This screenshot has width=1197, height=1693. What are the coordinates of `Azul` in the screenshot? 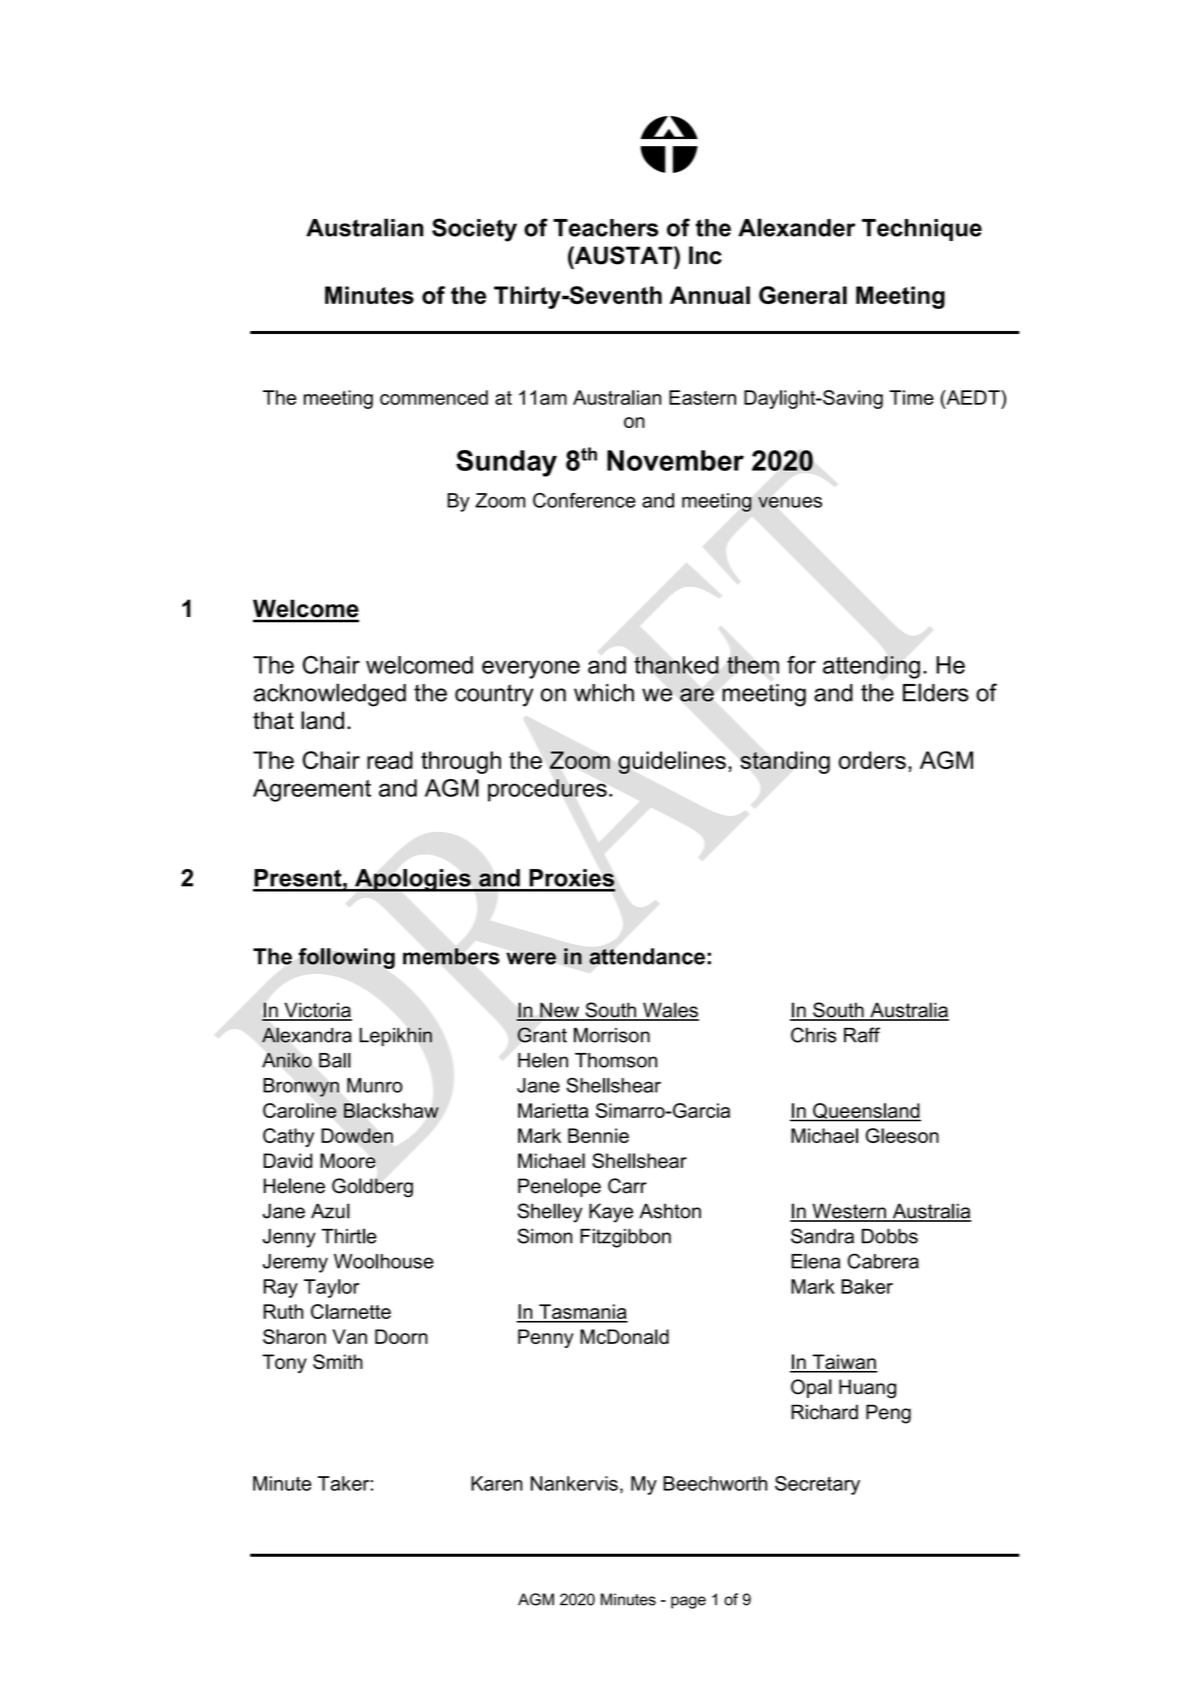 It's located at (330, 1211).
